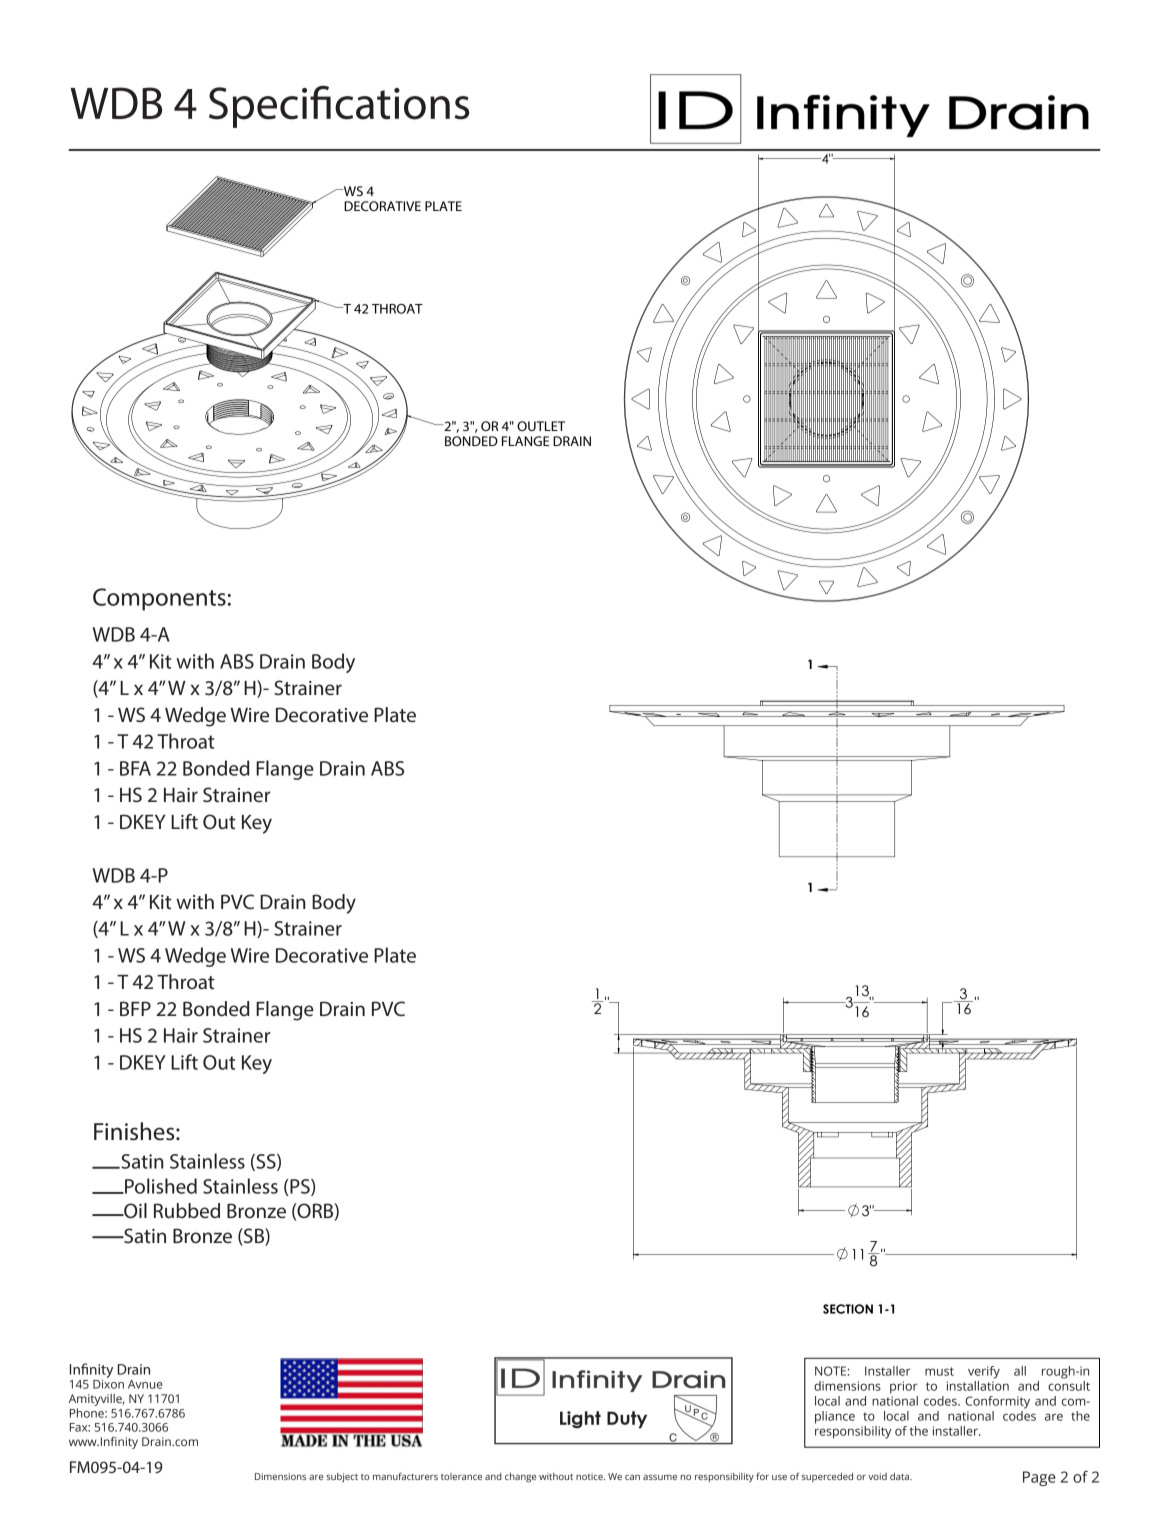 The image size is (1169, 1513). I want to click on Polished, so click(160, 1186).
